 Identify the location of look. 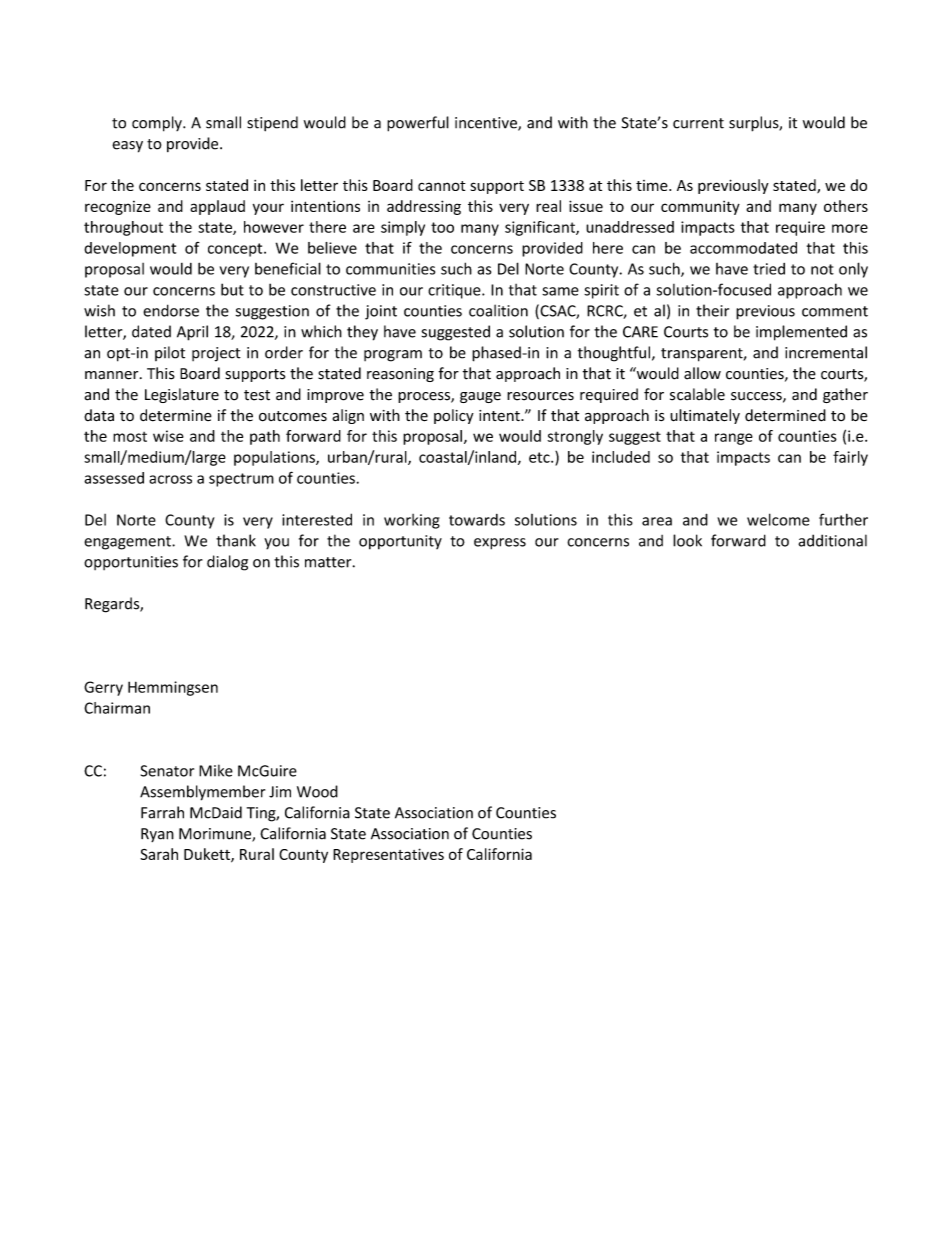
(687, 540).
